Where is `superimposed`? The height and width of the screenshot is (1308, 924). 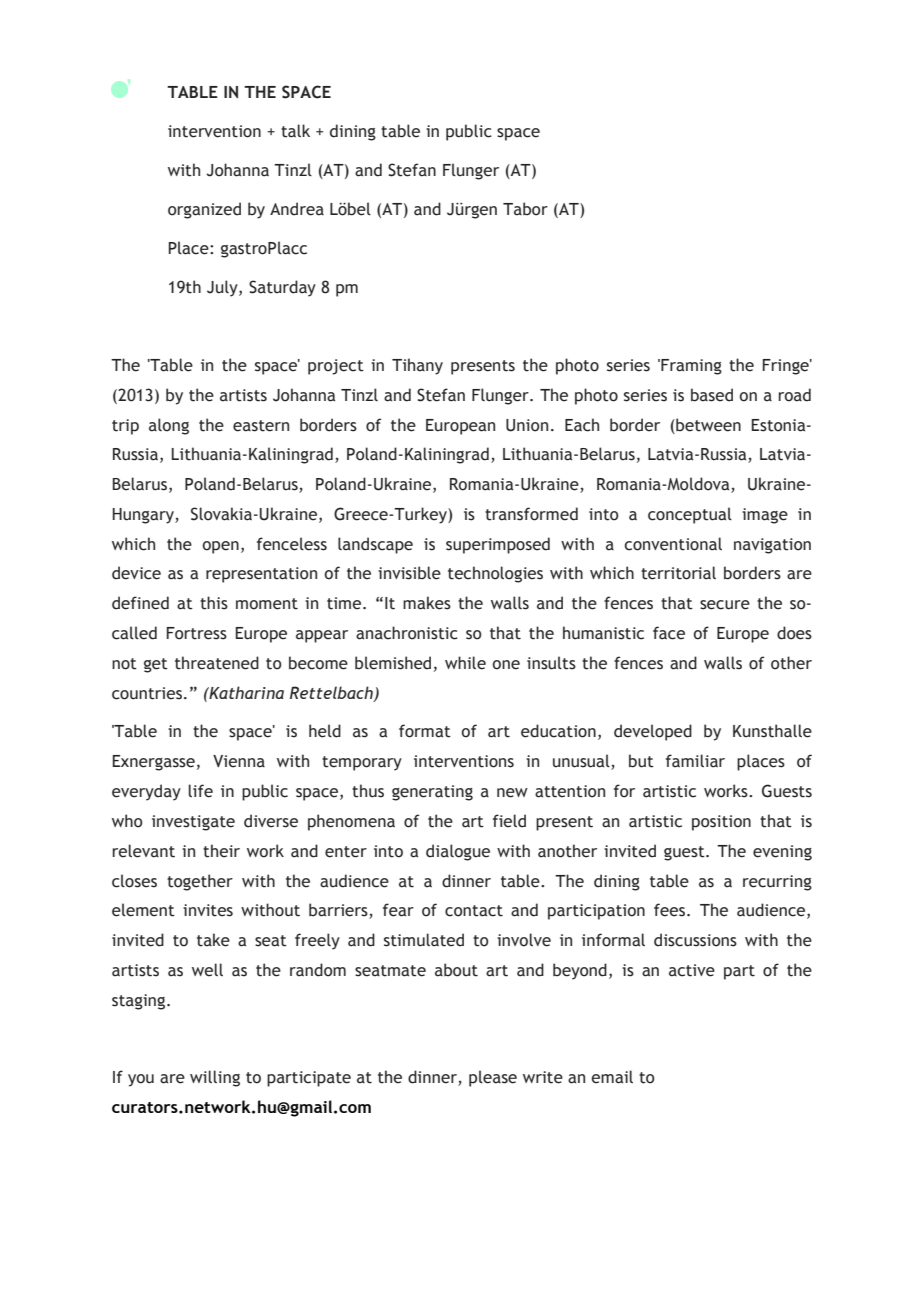 superimposed is located at coordinates (498, 545).
